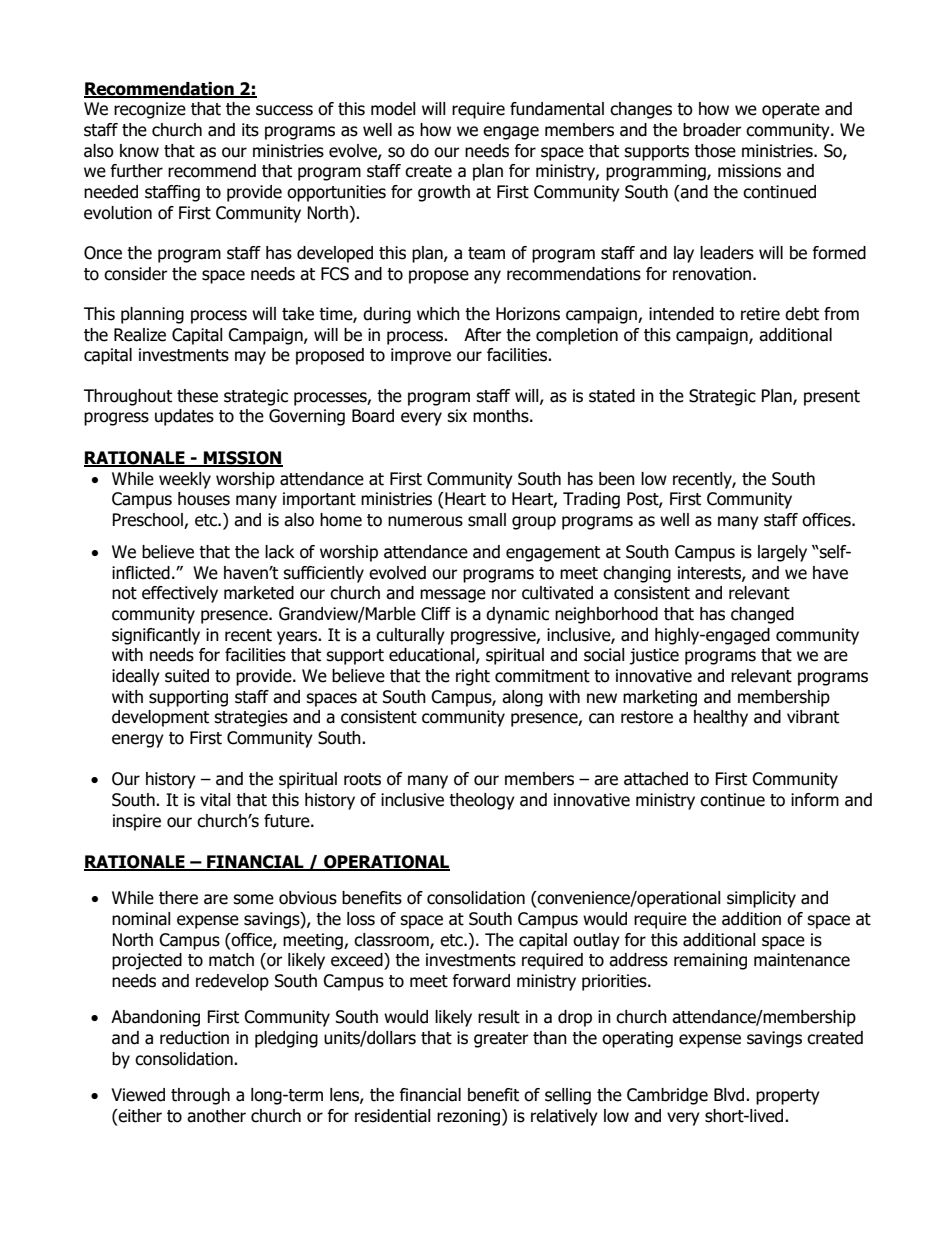  What do you see at coordinates (139, 151) in the document?
I see `know` at bounding box center [139, 151].
